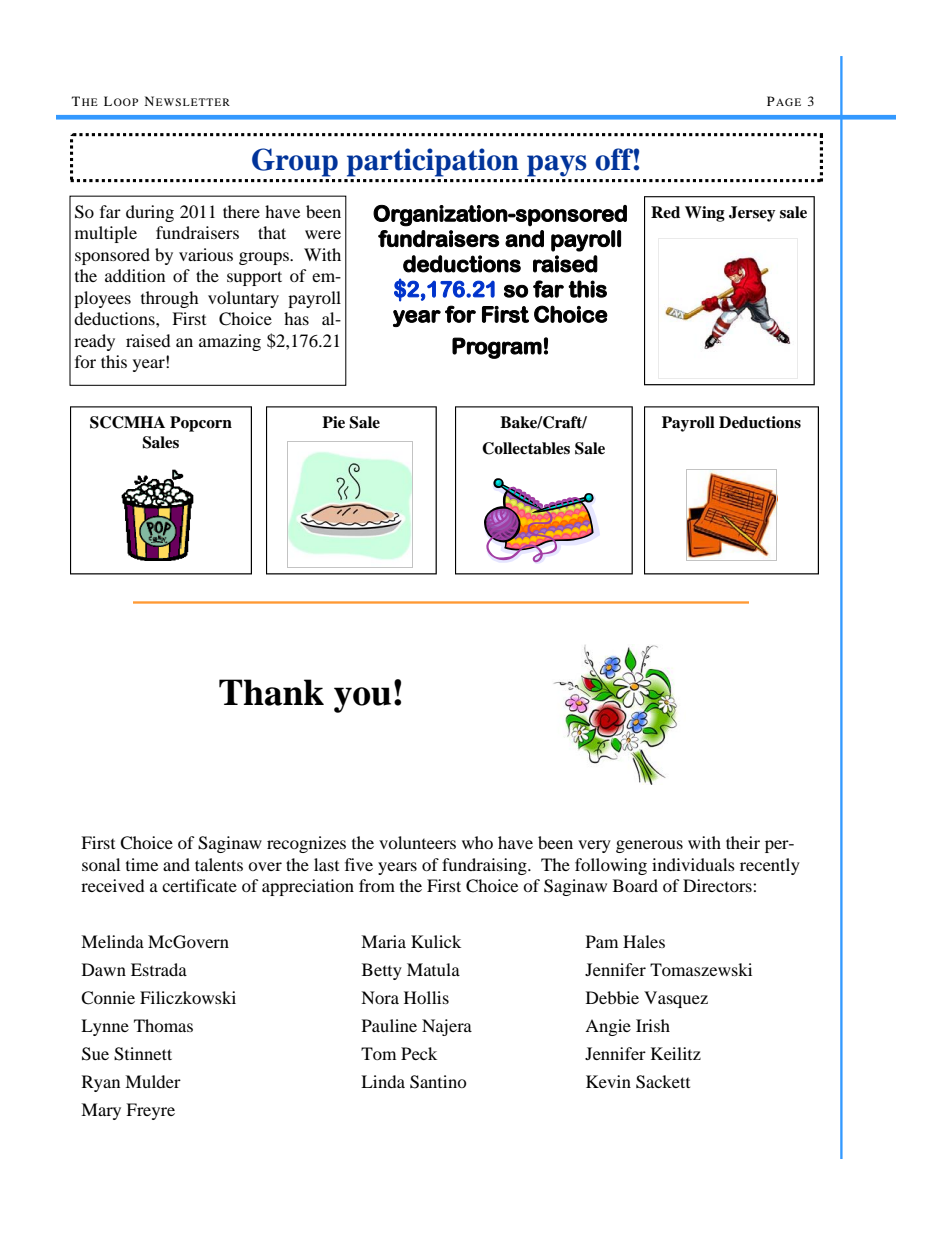 Image resolution: width=952 pixels, height=1233 pixels. I want to click on Sackett, so click(663, 1082).
